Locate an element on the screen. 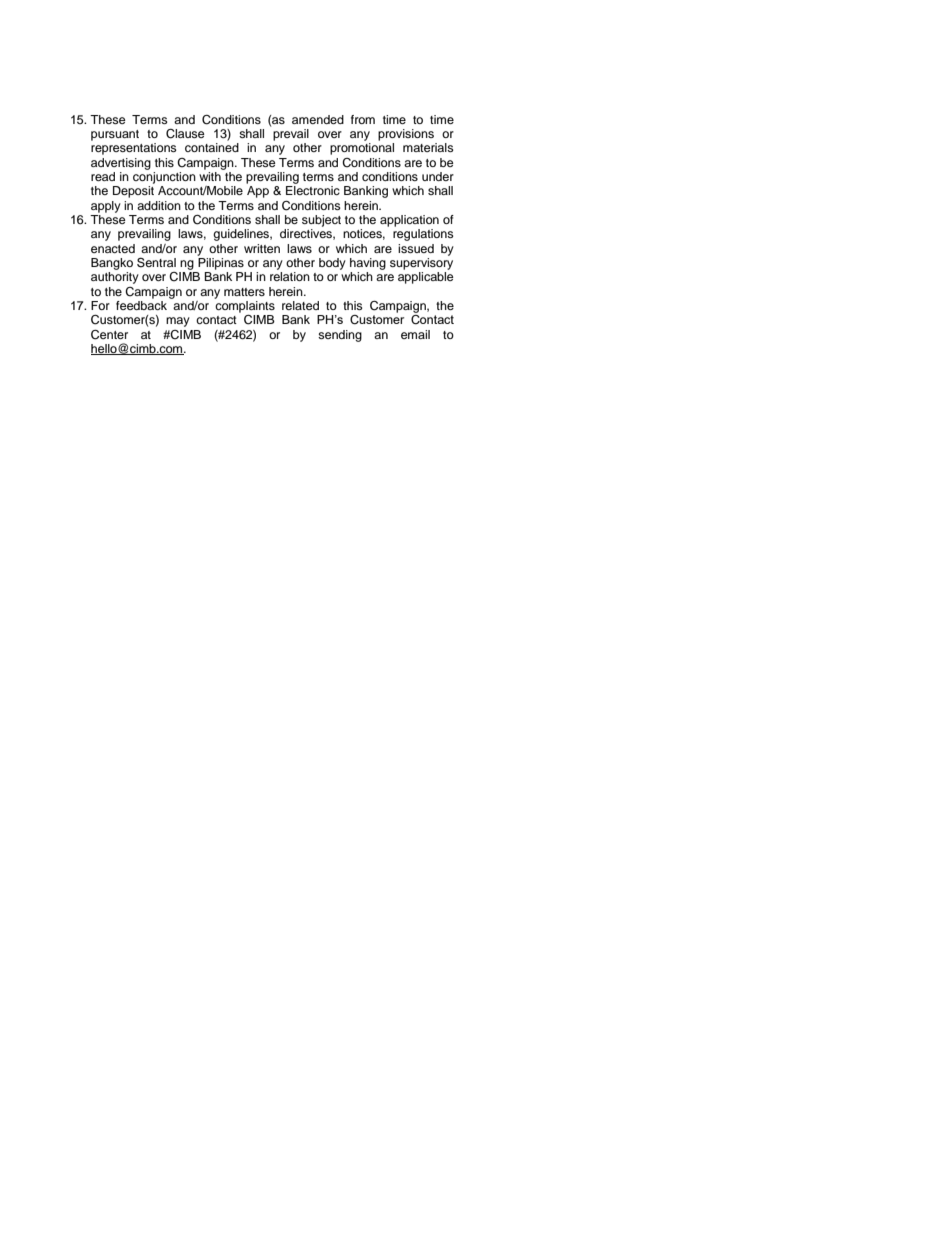  pursuant is located at coordinates (115, 135).
